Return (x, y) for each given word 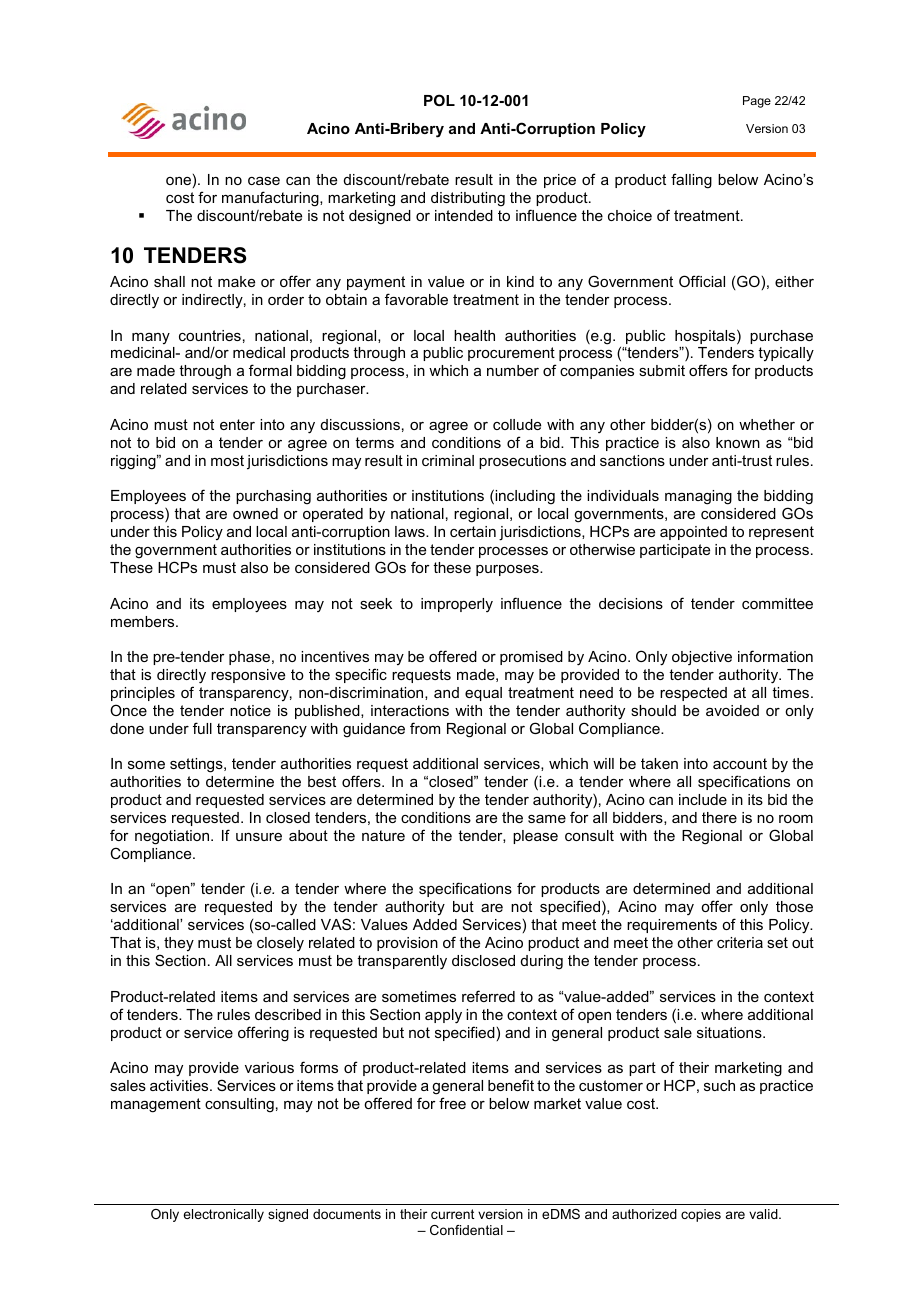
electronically (223, 1215)
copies (701, 1215)
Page (757, 102)
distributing (468, 199)
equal (483, 694)
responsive (248, 676)
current (452, 1214)
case (264, 181)
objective (702, 658)
